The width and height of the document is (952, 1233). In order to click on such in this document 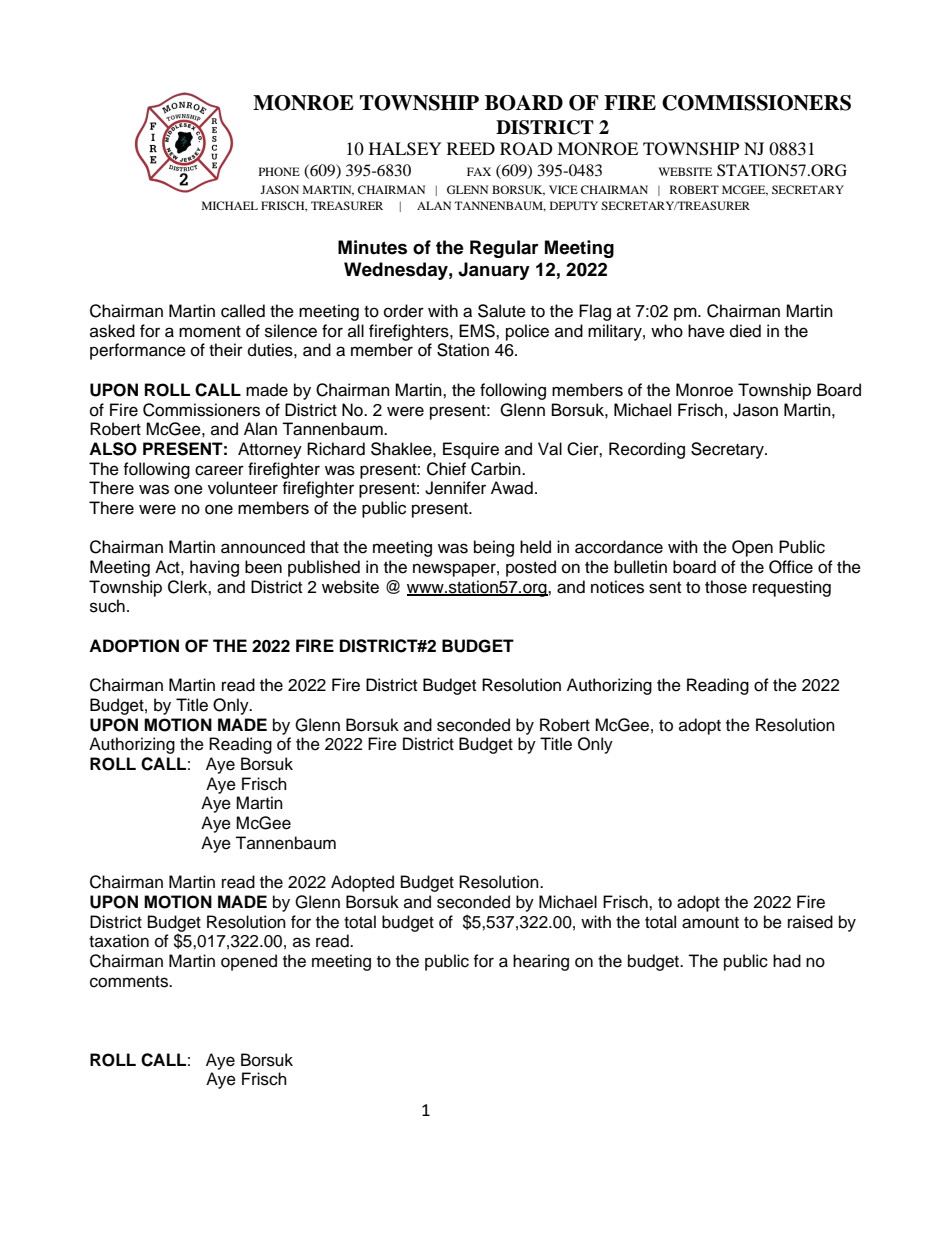, I will do `click(107, 606)`.
